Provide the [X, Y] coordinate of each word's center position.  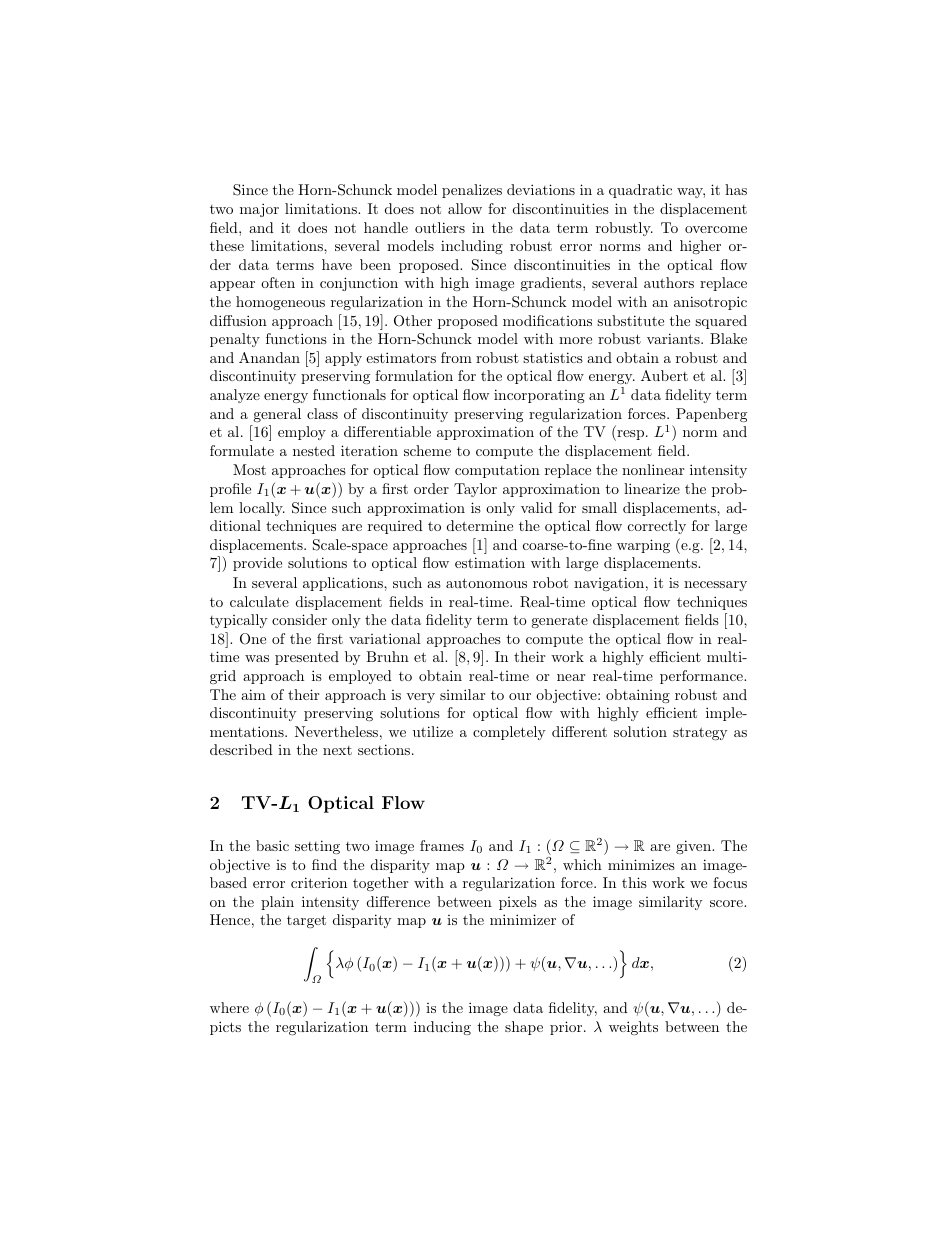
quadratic [640, 191]
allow [465, 208]
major [259, 210]
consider [299, 619]
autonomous [486, 583]
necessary [715, 586]
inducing [442, 1028]
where [229, 1007]
